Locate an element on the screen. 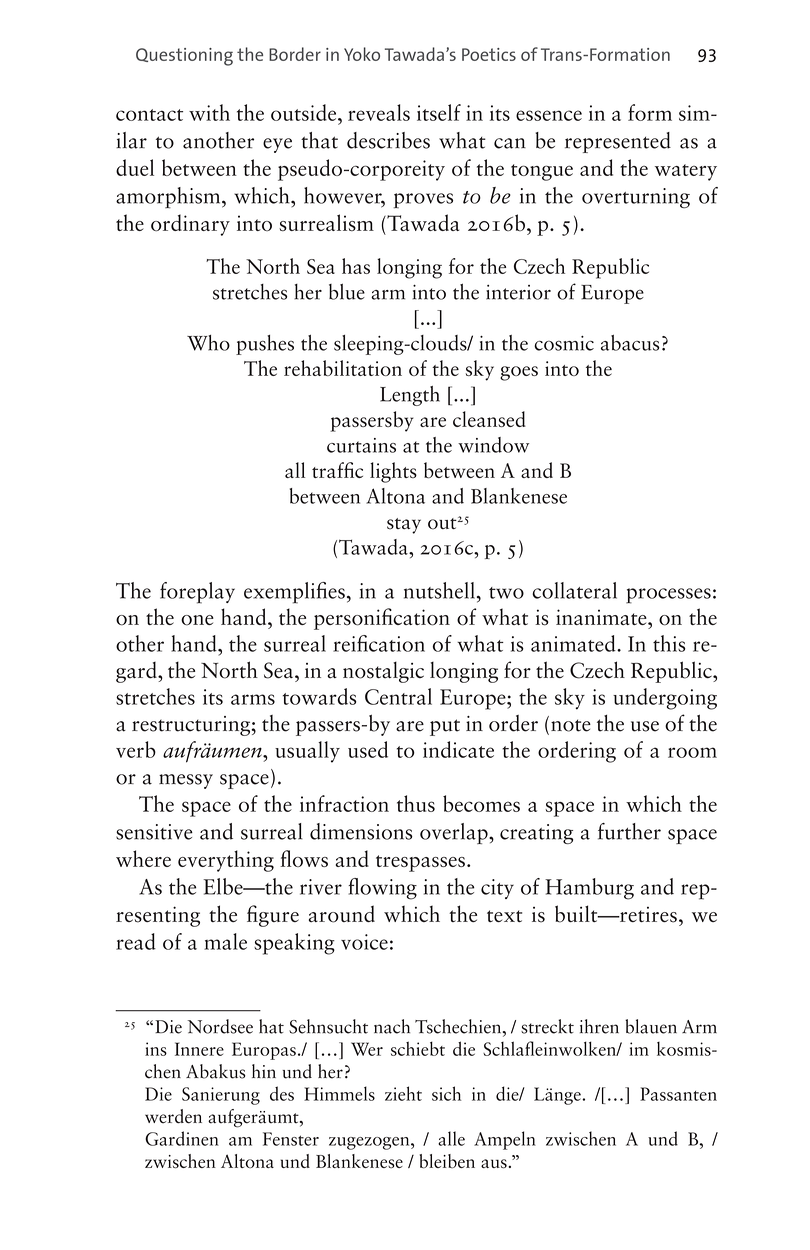 The image size is (810, 1250). aus is located at coordinates (495, 1164).
